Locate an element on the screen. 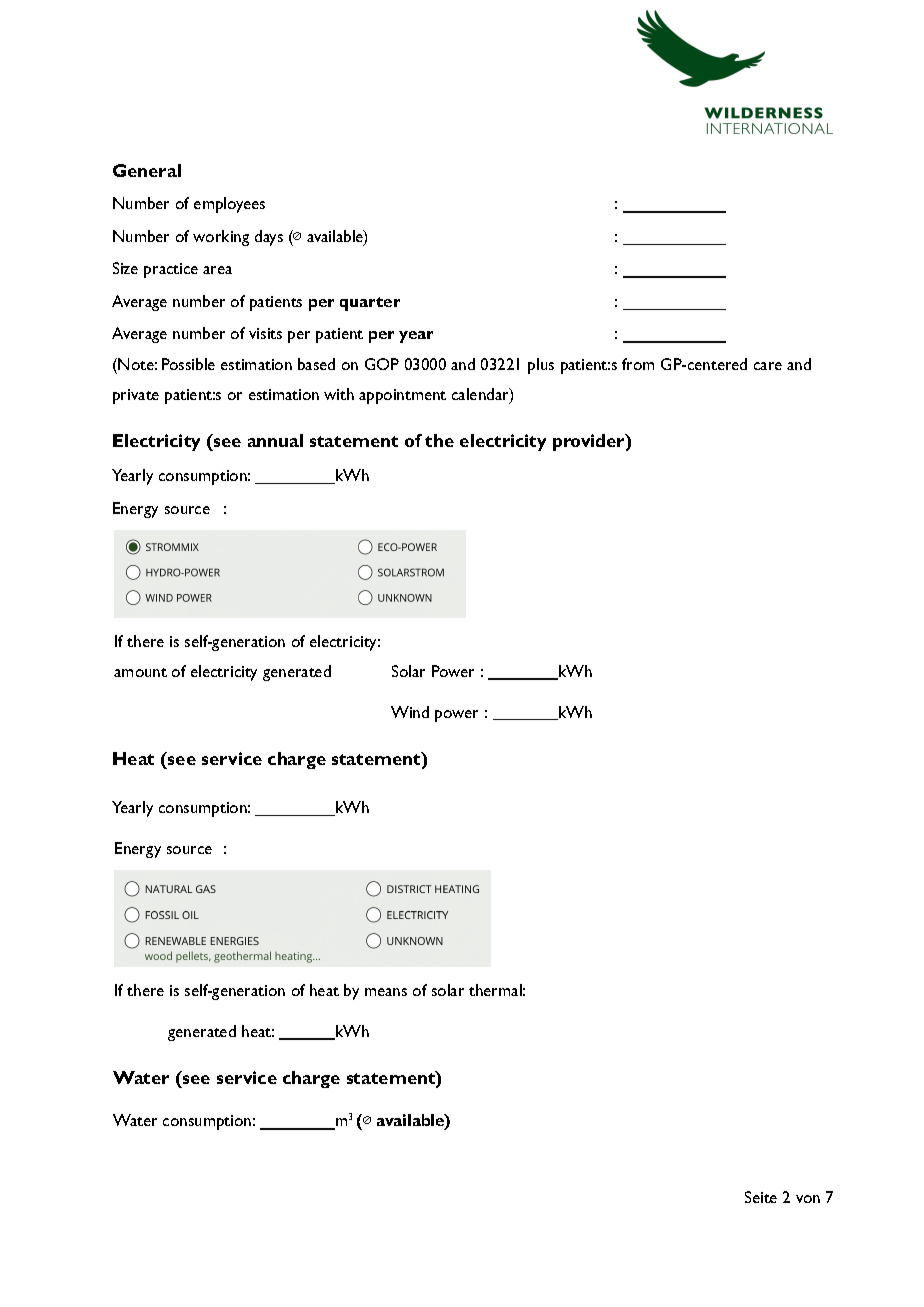  Seite is located at coordinates (761, 1197).
